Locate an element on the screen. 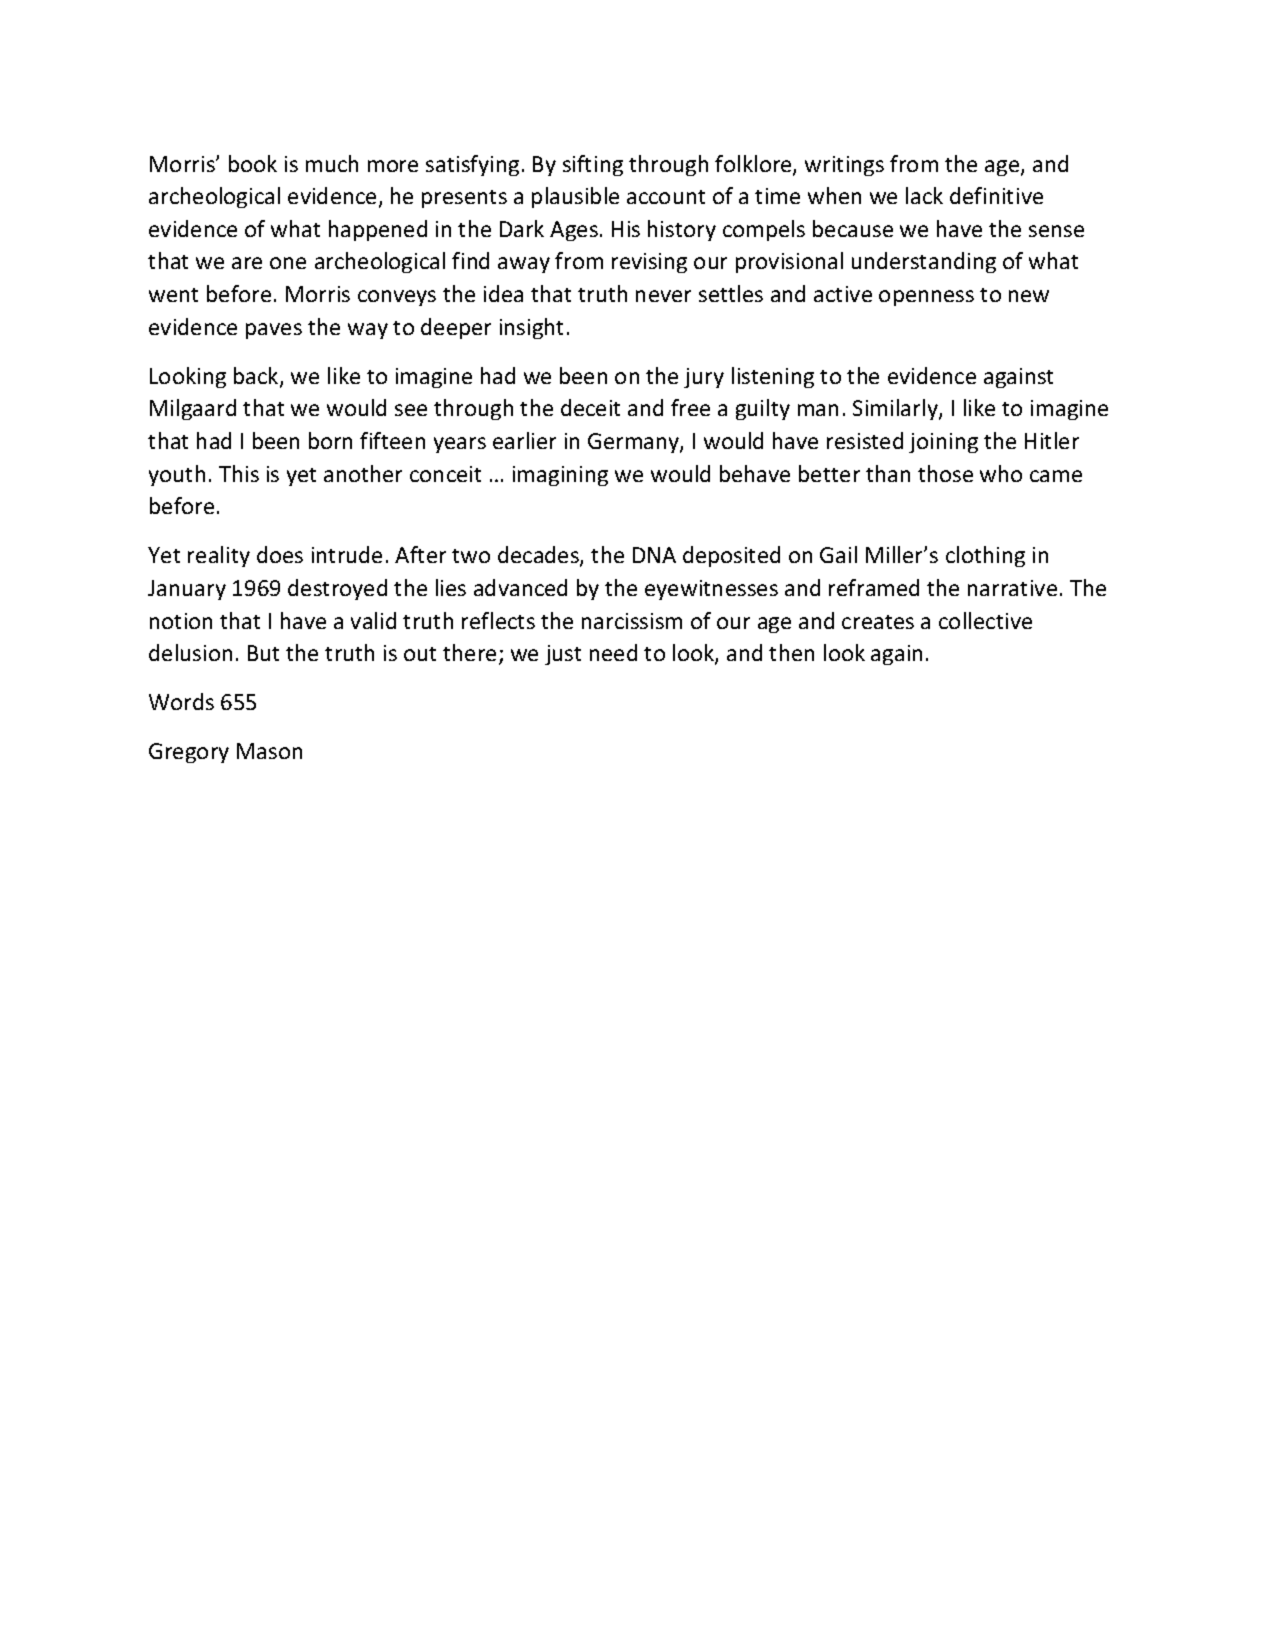 The width and height of the screenshot is (1263, 1634). DNA is located at coordinates (654, 555).
